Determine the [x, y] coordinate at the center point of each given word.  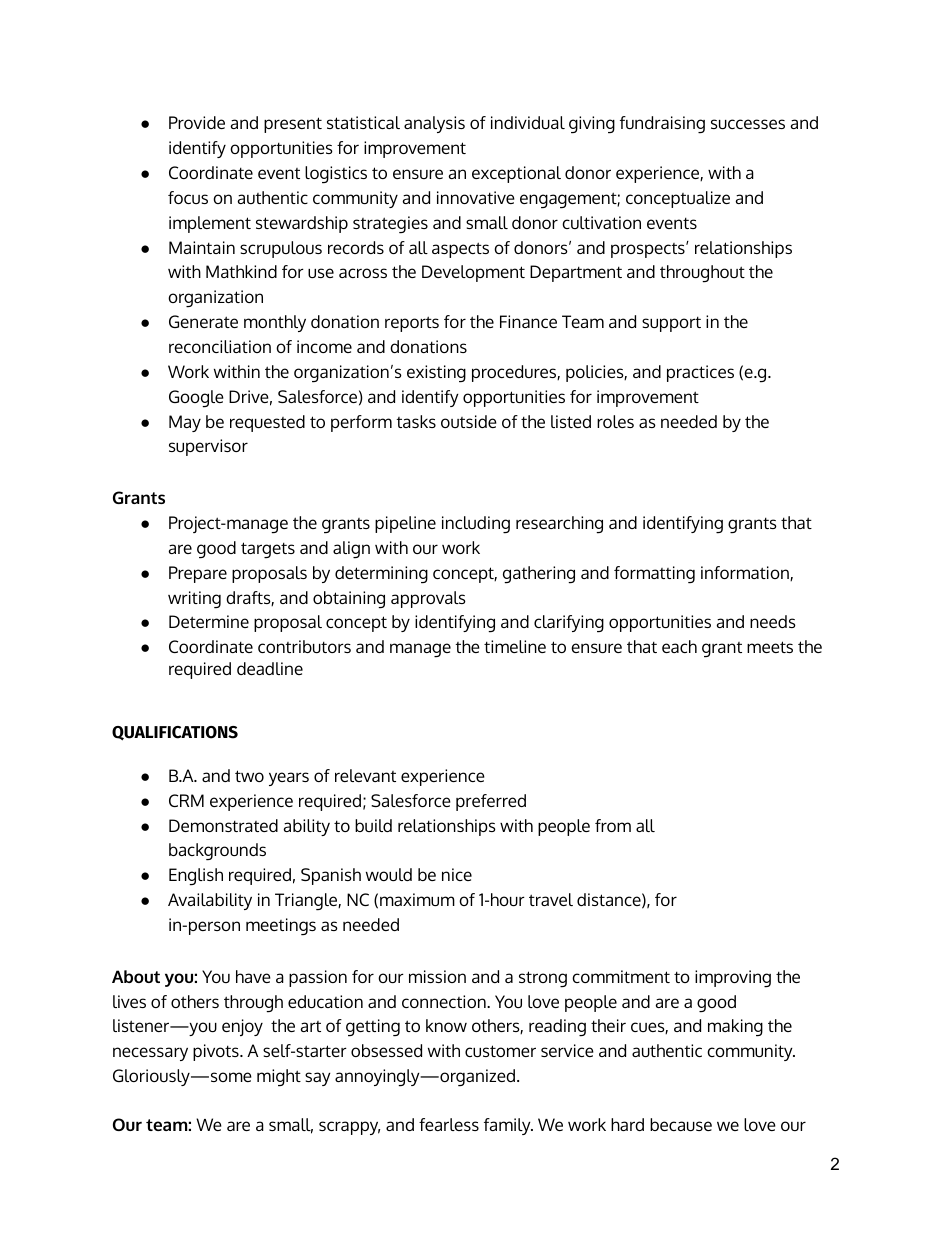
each [679, 646]
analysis [434, 124]
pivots [217, 1052]
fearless [449, 1124]
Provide [197, 122]
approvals [428, 599]
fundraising [662, 125]
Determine [209, 621]
